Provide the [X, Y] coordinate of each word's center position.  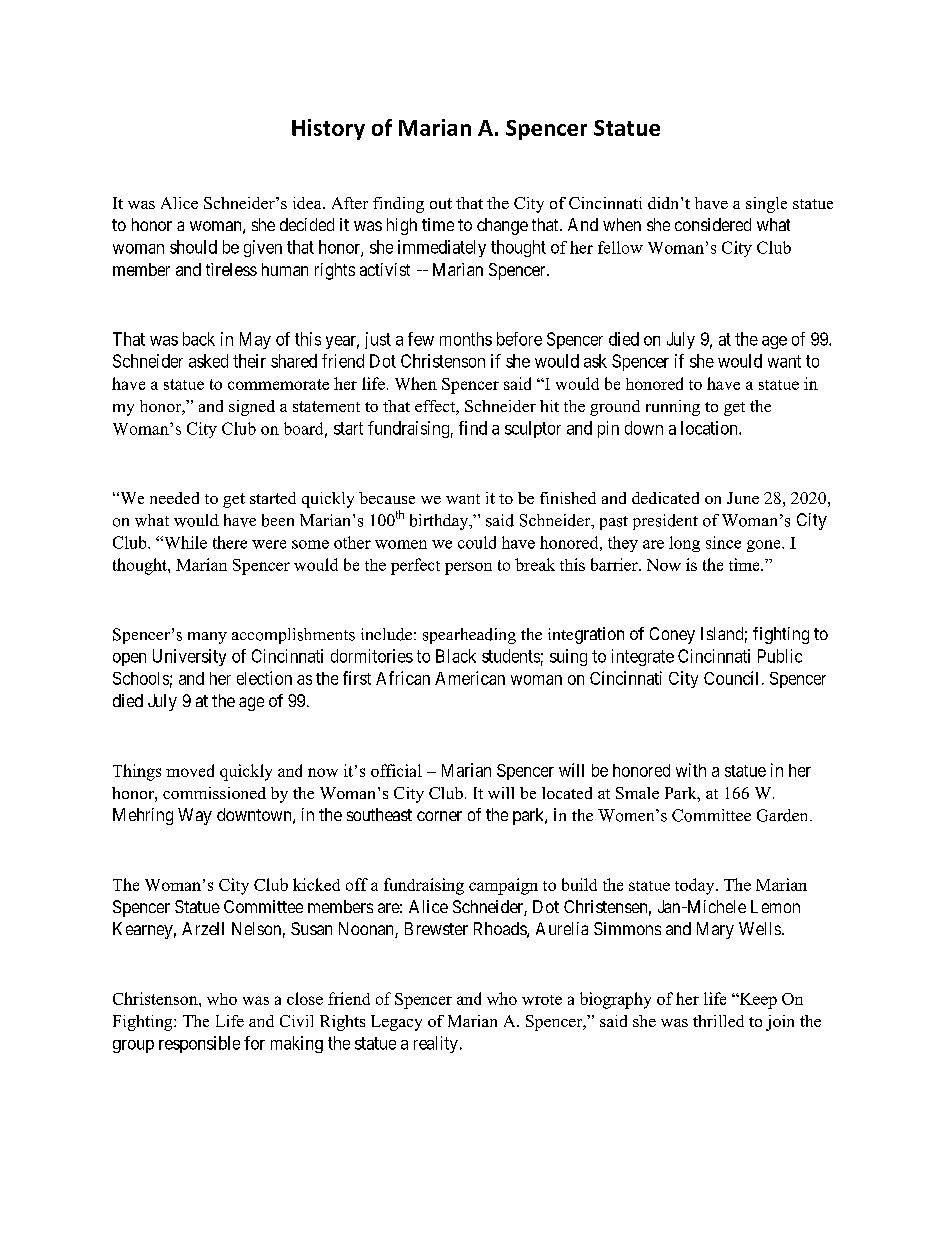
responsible [199, 1044]
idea [308, 203]
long [684, 544]
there [230, 542]
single [766, 205]
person [468, 568]
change [502, 226]
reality [436, 1044]
